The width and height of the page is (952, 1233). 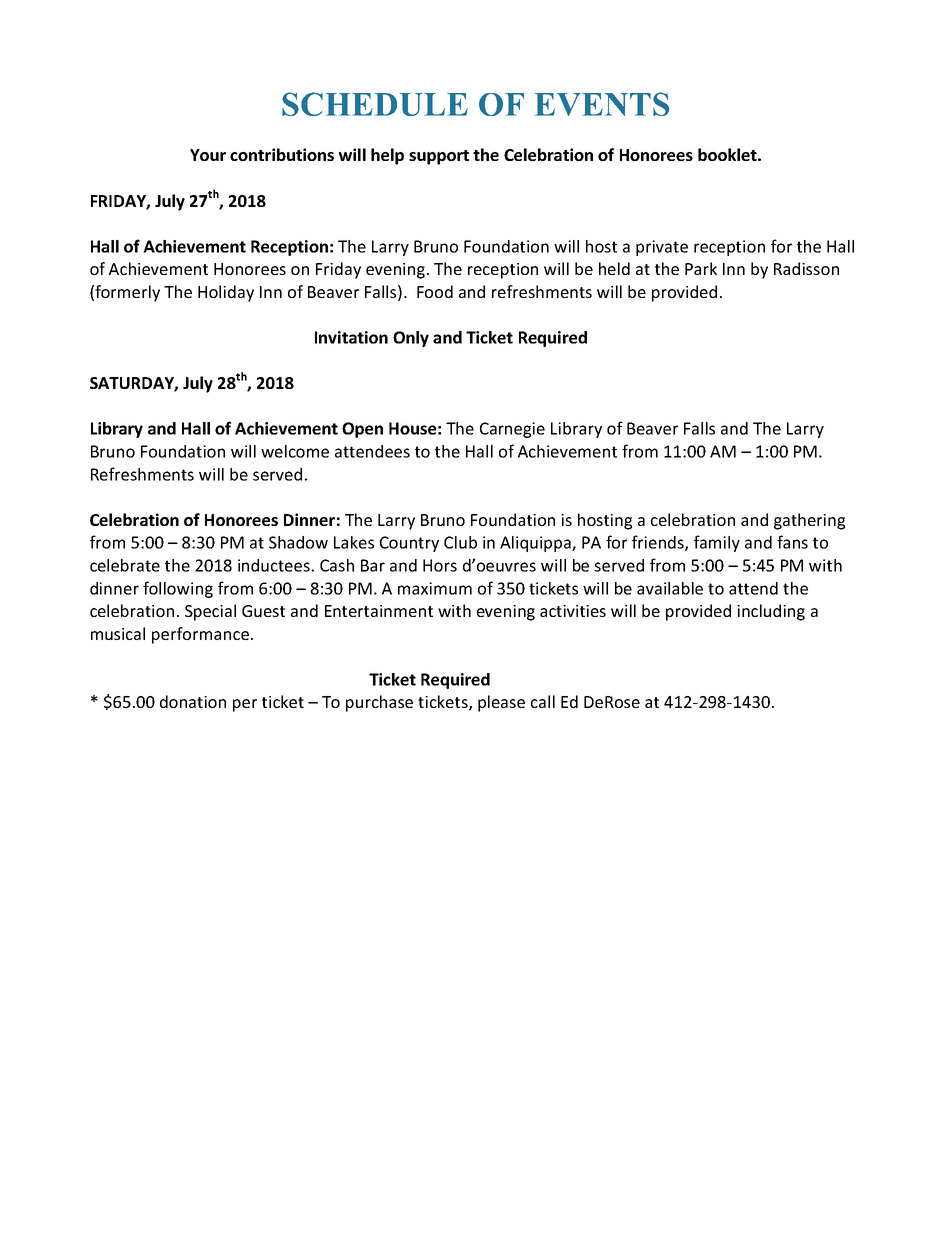 I want to click on please, so click(x=501, y=703).
